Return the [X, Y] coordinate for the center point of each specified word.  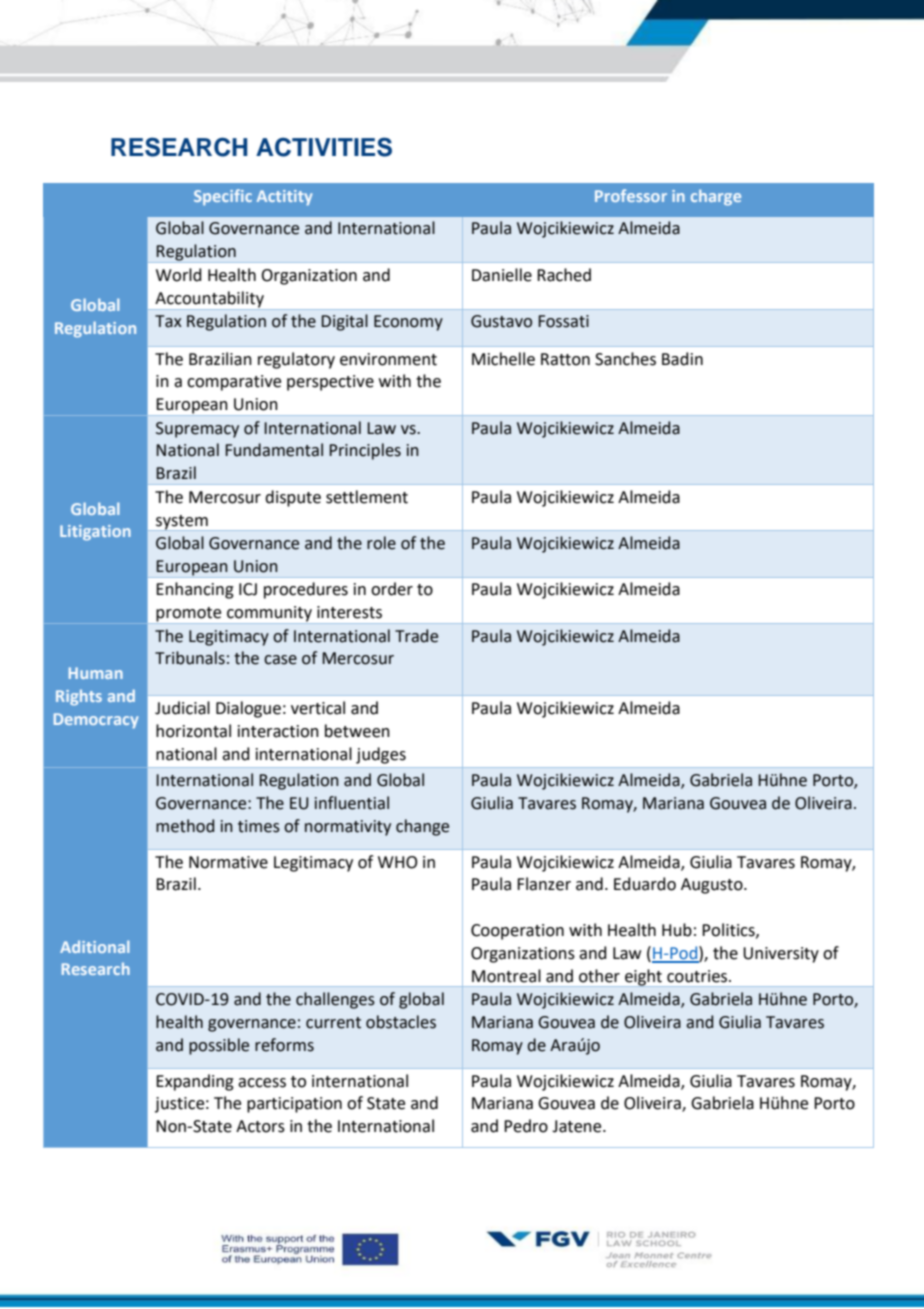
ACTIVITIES [324, 147]
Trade [416, 636]
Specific [223, 197]
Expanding [195, 1082]
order [392, 589]
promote [189, 615]
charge [716, 197]
